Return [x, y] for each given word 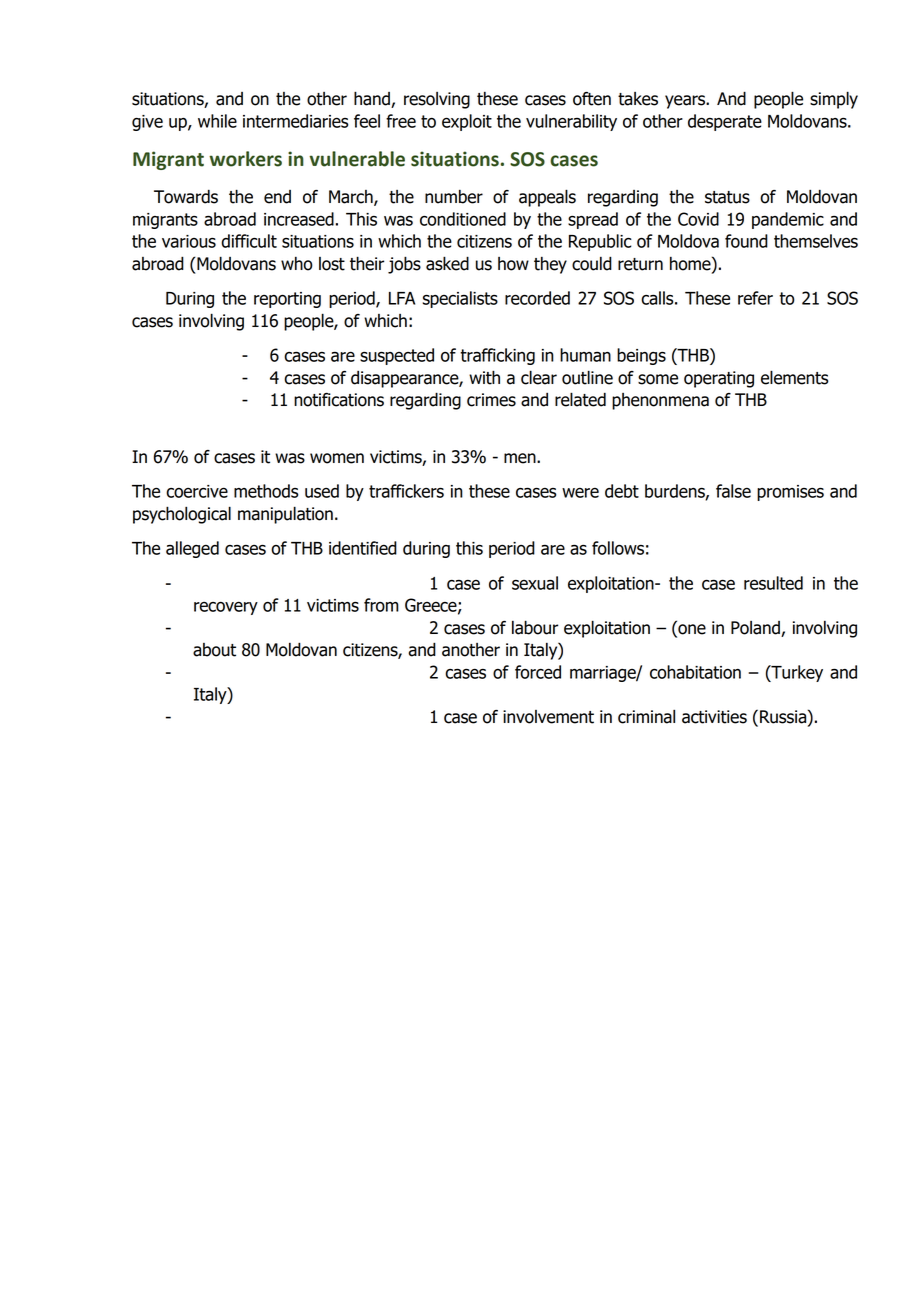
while [217, 121]
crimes [491, 400]
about [214, 650]
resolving [437, 100]
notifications [339, 400]
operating [719, 379]
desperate [725, 122]
